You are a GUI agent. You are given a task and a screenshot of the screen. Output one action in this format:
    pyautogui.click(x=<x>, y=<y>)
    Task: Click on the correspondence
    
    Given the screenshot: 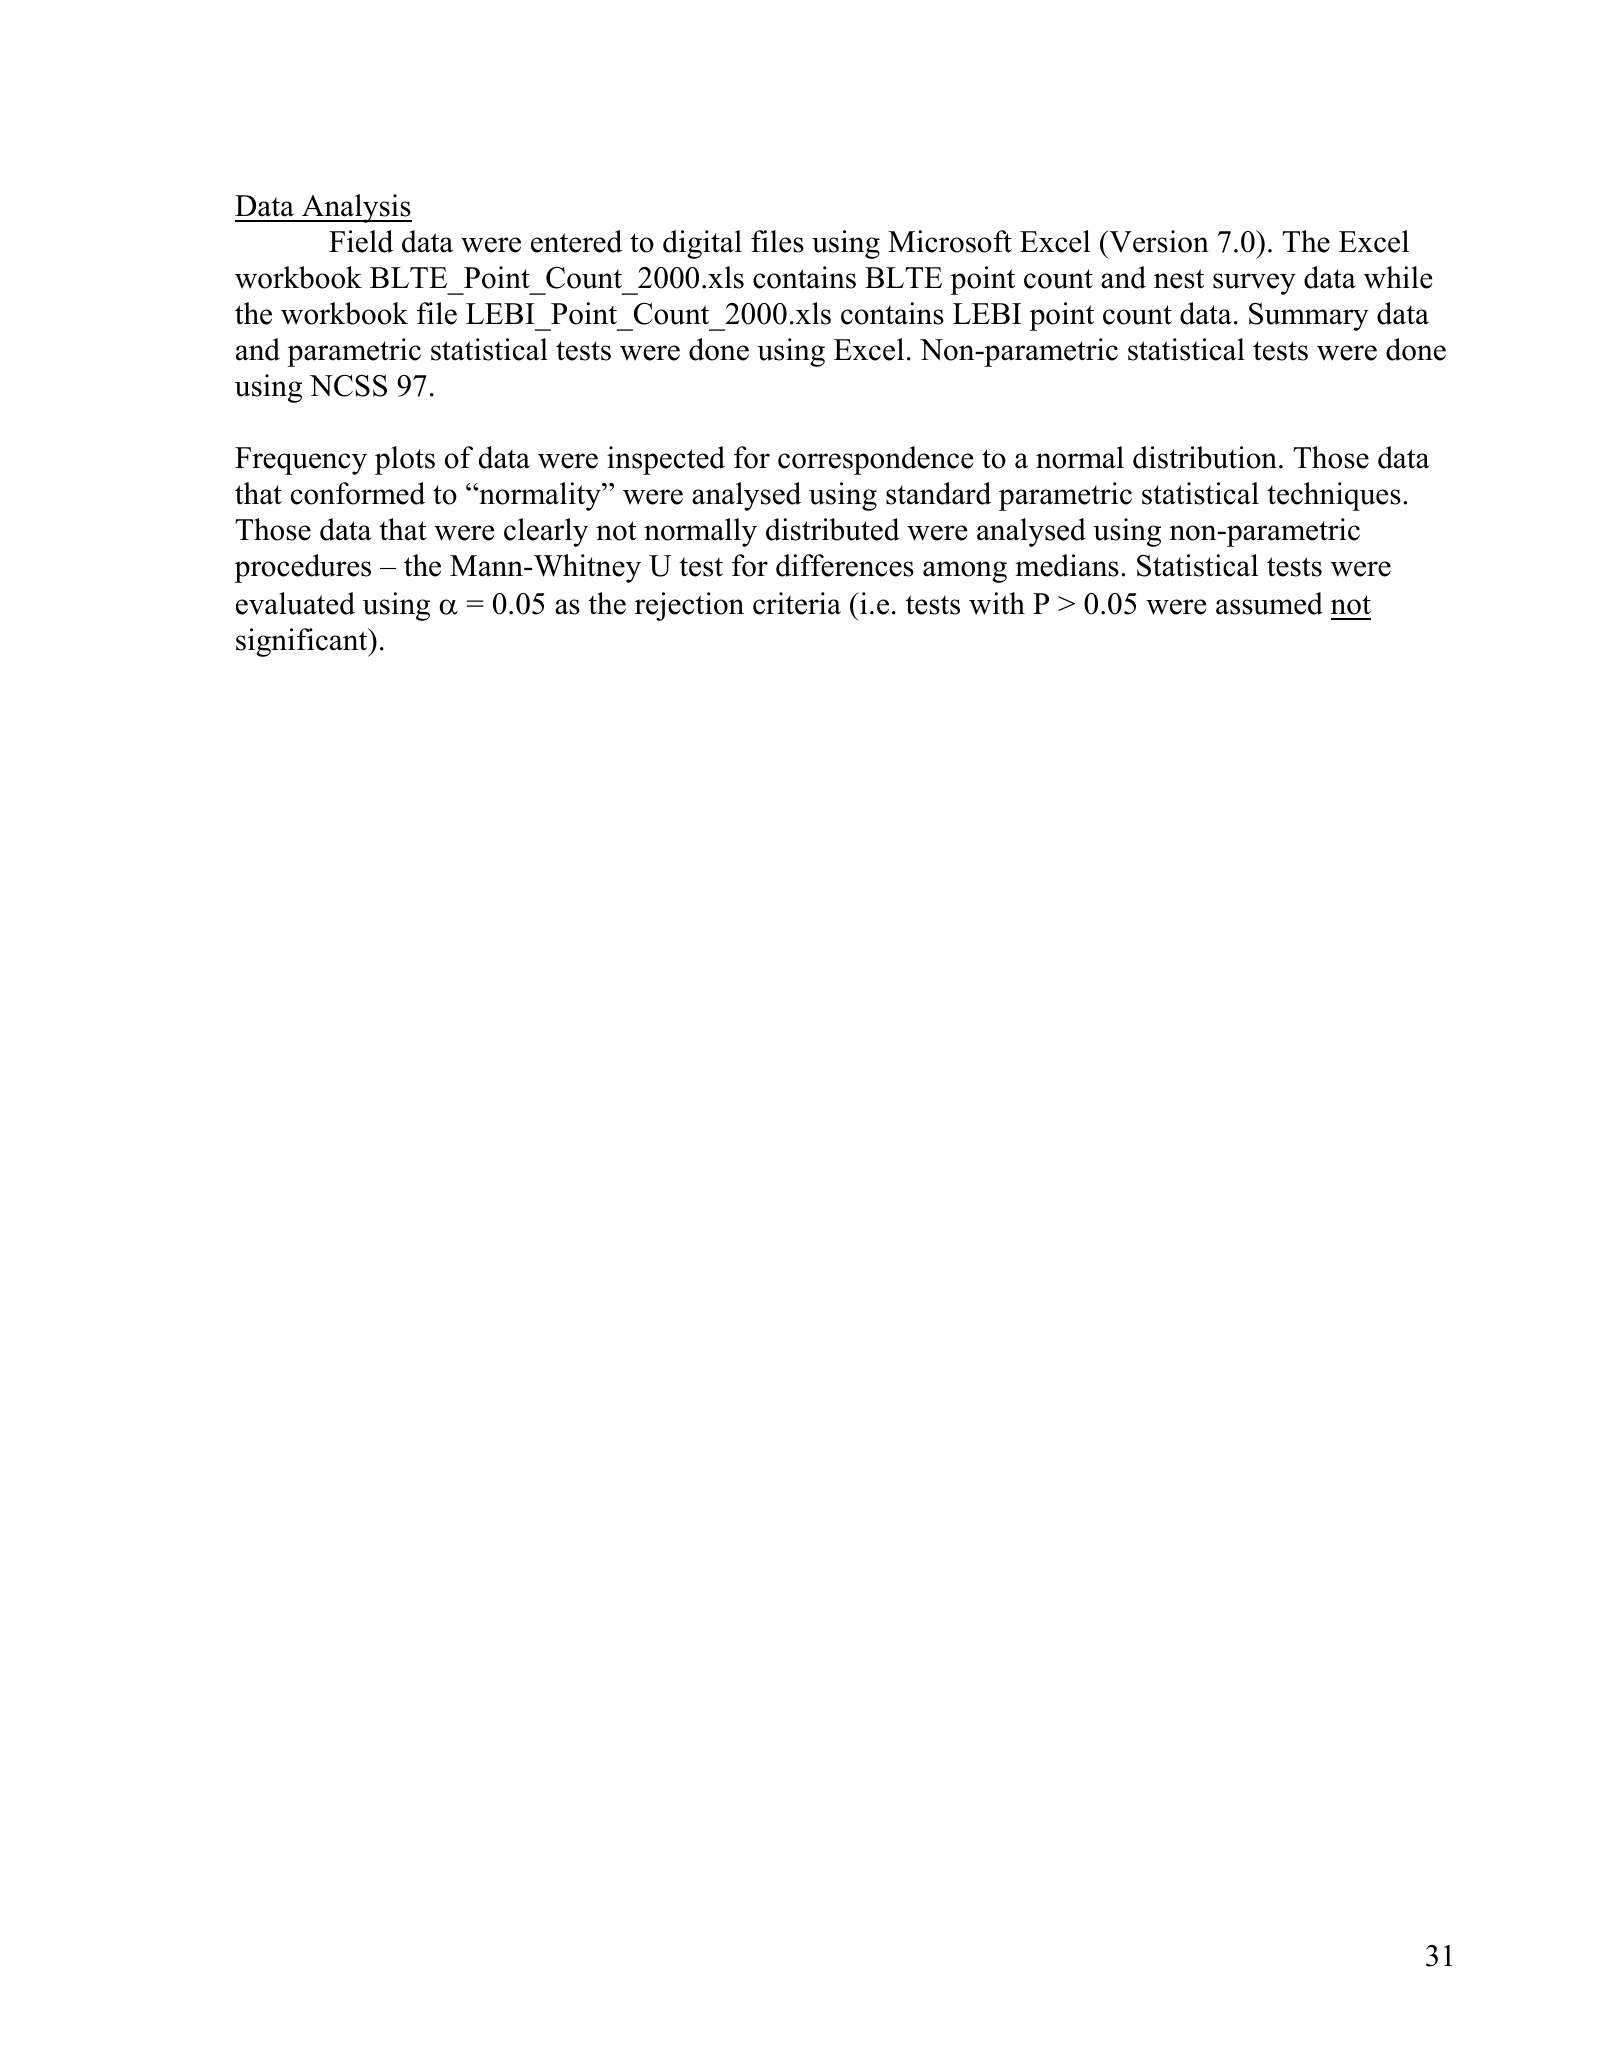 What is the action you would take?
    pyautogui.click(x=875, y=460)
